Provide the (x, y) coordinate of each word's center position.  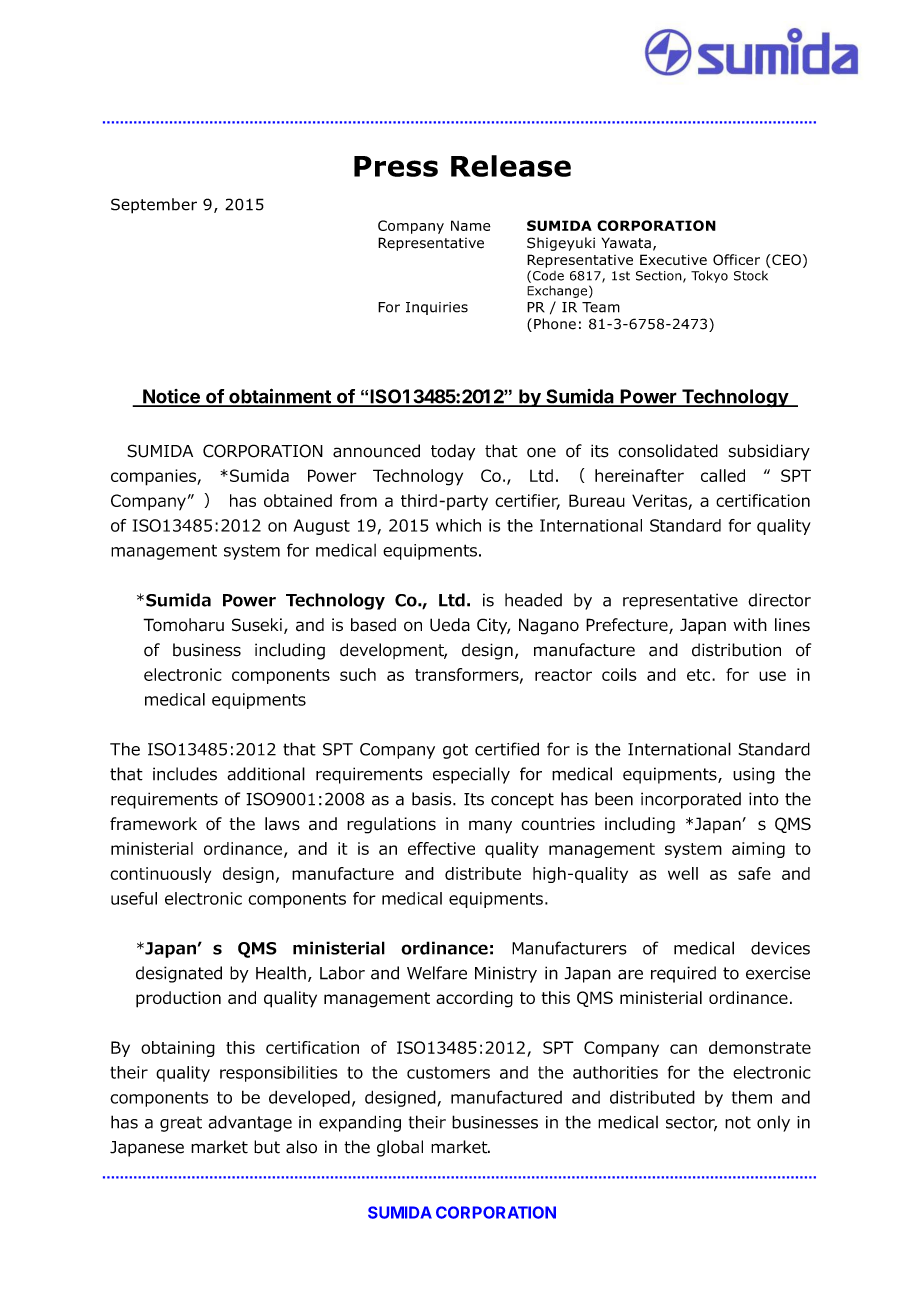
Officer (736, 260)
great (181, 1124)
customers (448, 1073)
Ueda (450, 625)
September (154, 206)
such (358, 674)
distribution (736, 650)
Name (471, 225)
